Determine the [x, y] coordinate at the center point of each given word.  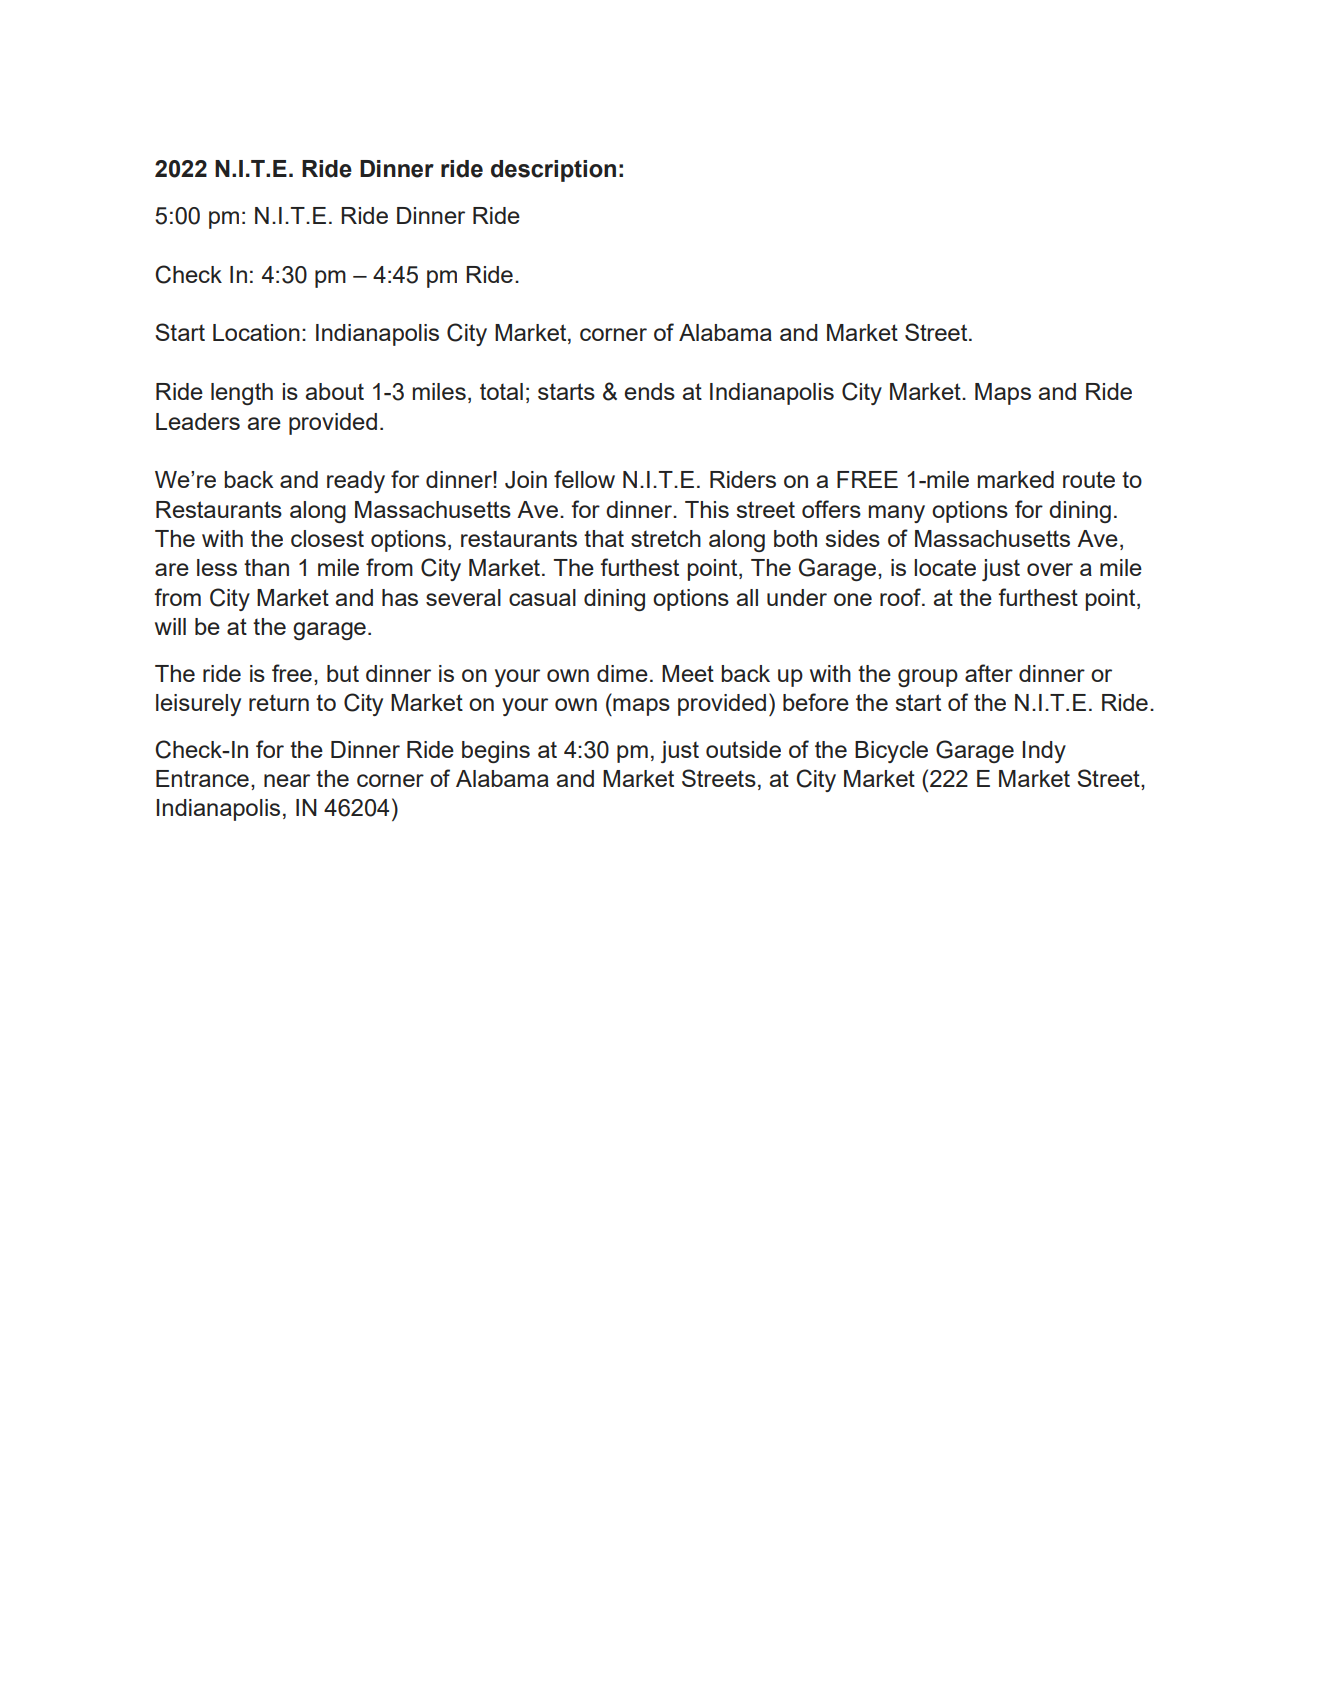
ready [356, 482]
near [287, 780]
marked [1016, 479]
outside [743, 749]
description [553, 171]
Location [256, 332]
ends [650, 391]
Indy [1044, 752]
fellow [584, 479]
